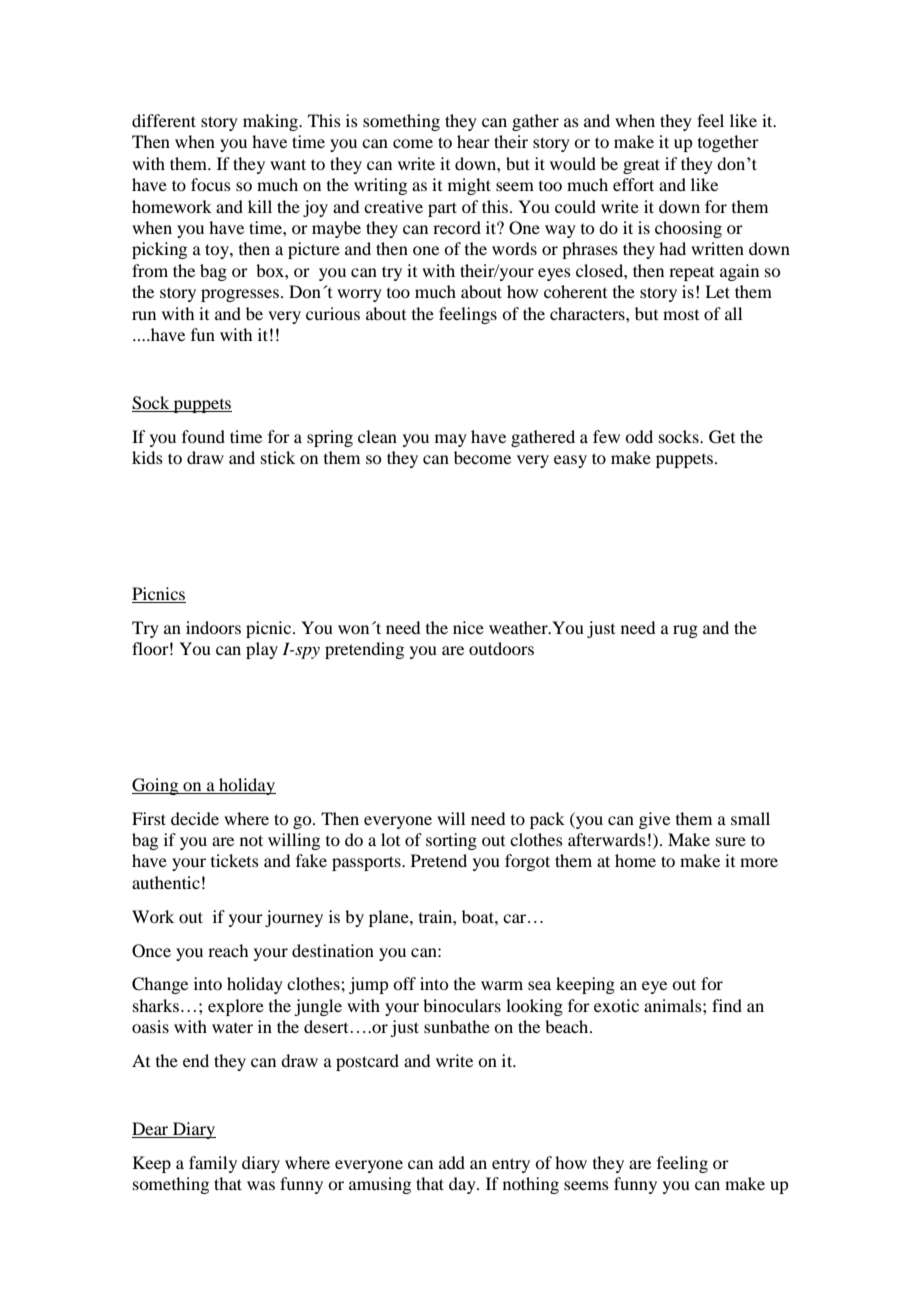 The image size is (924, 1308). Describe the element at coordinates (639, 436) in the image. I see `odd` at that location.
